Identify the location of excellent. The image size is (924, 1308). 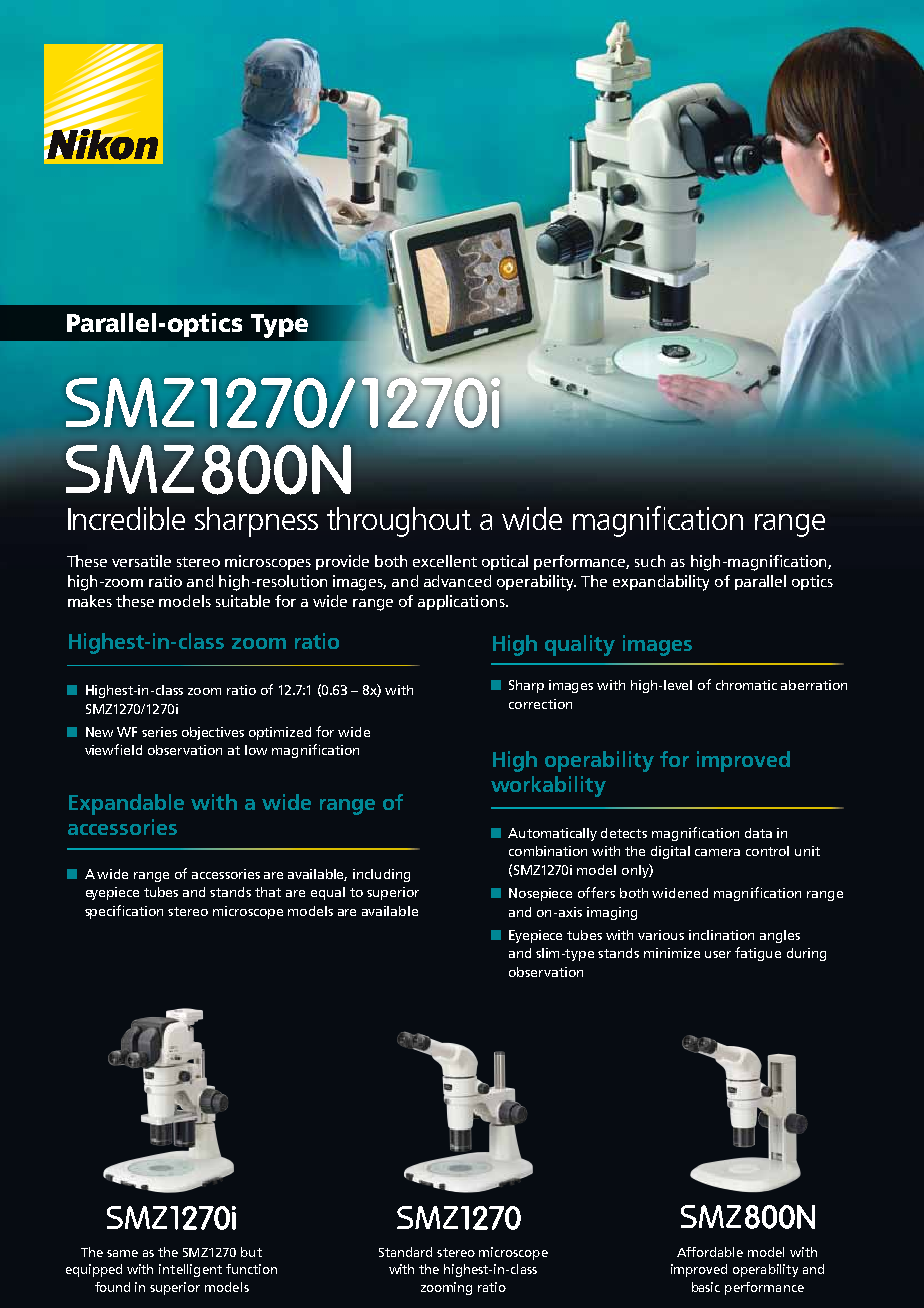
(445, 561).
